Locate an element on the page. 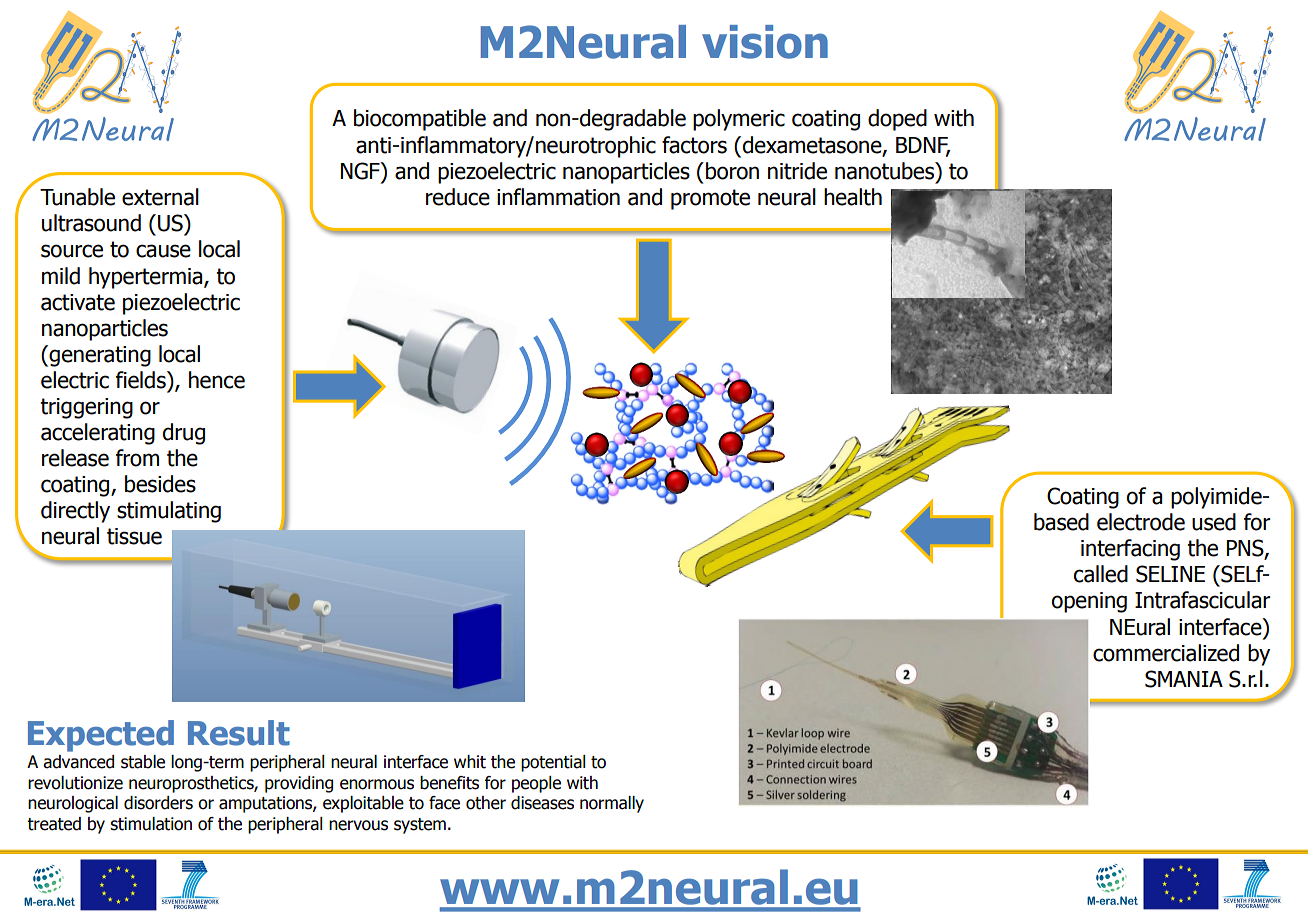 This page has height=924, width=1308. commercialized is located at coordinates (1166, 653).
